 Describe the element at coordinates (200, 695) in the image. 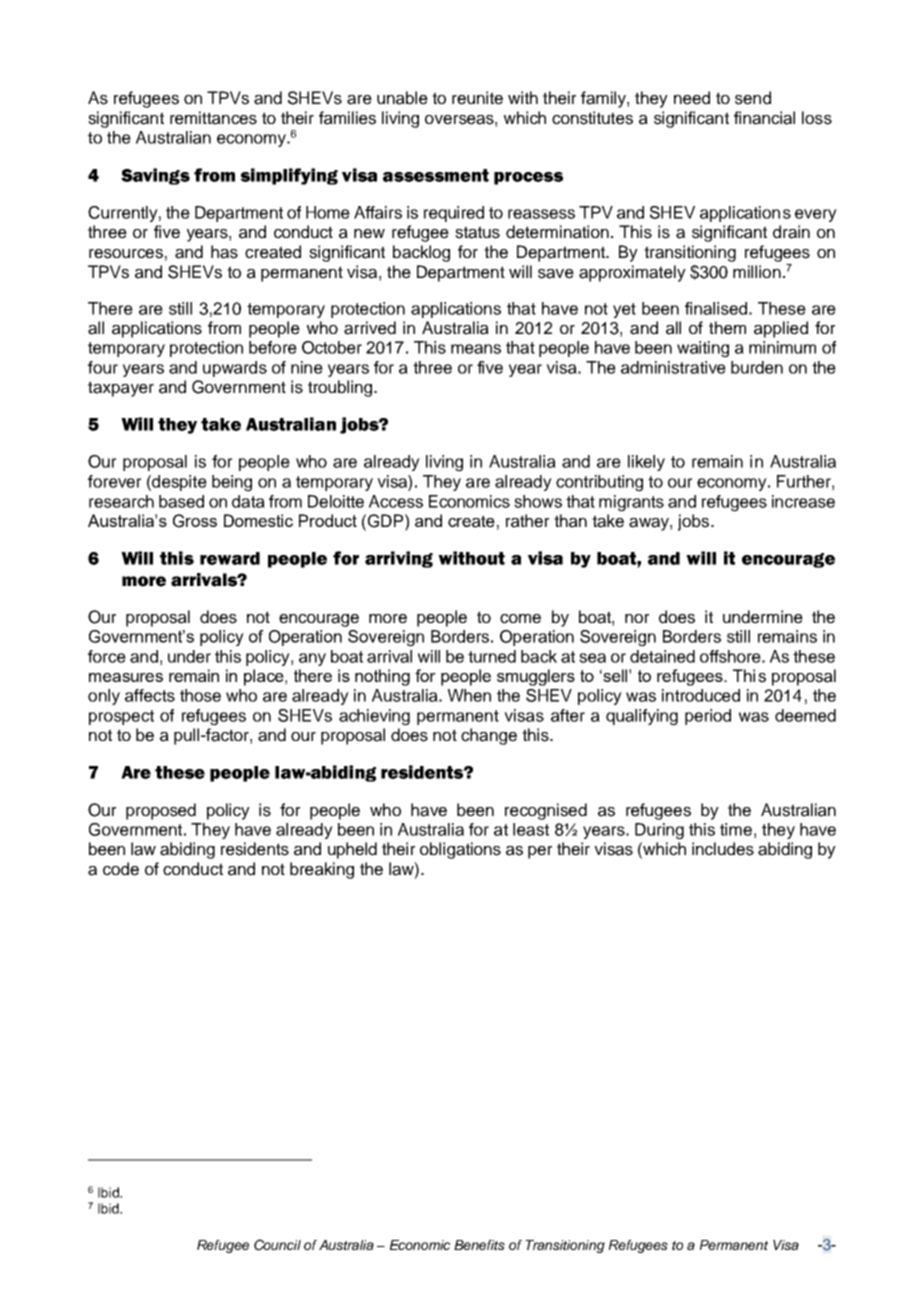

I see `those` at that location.
